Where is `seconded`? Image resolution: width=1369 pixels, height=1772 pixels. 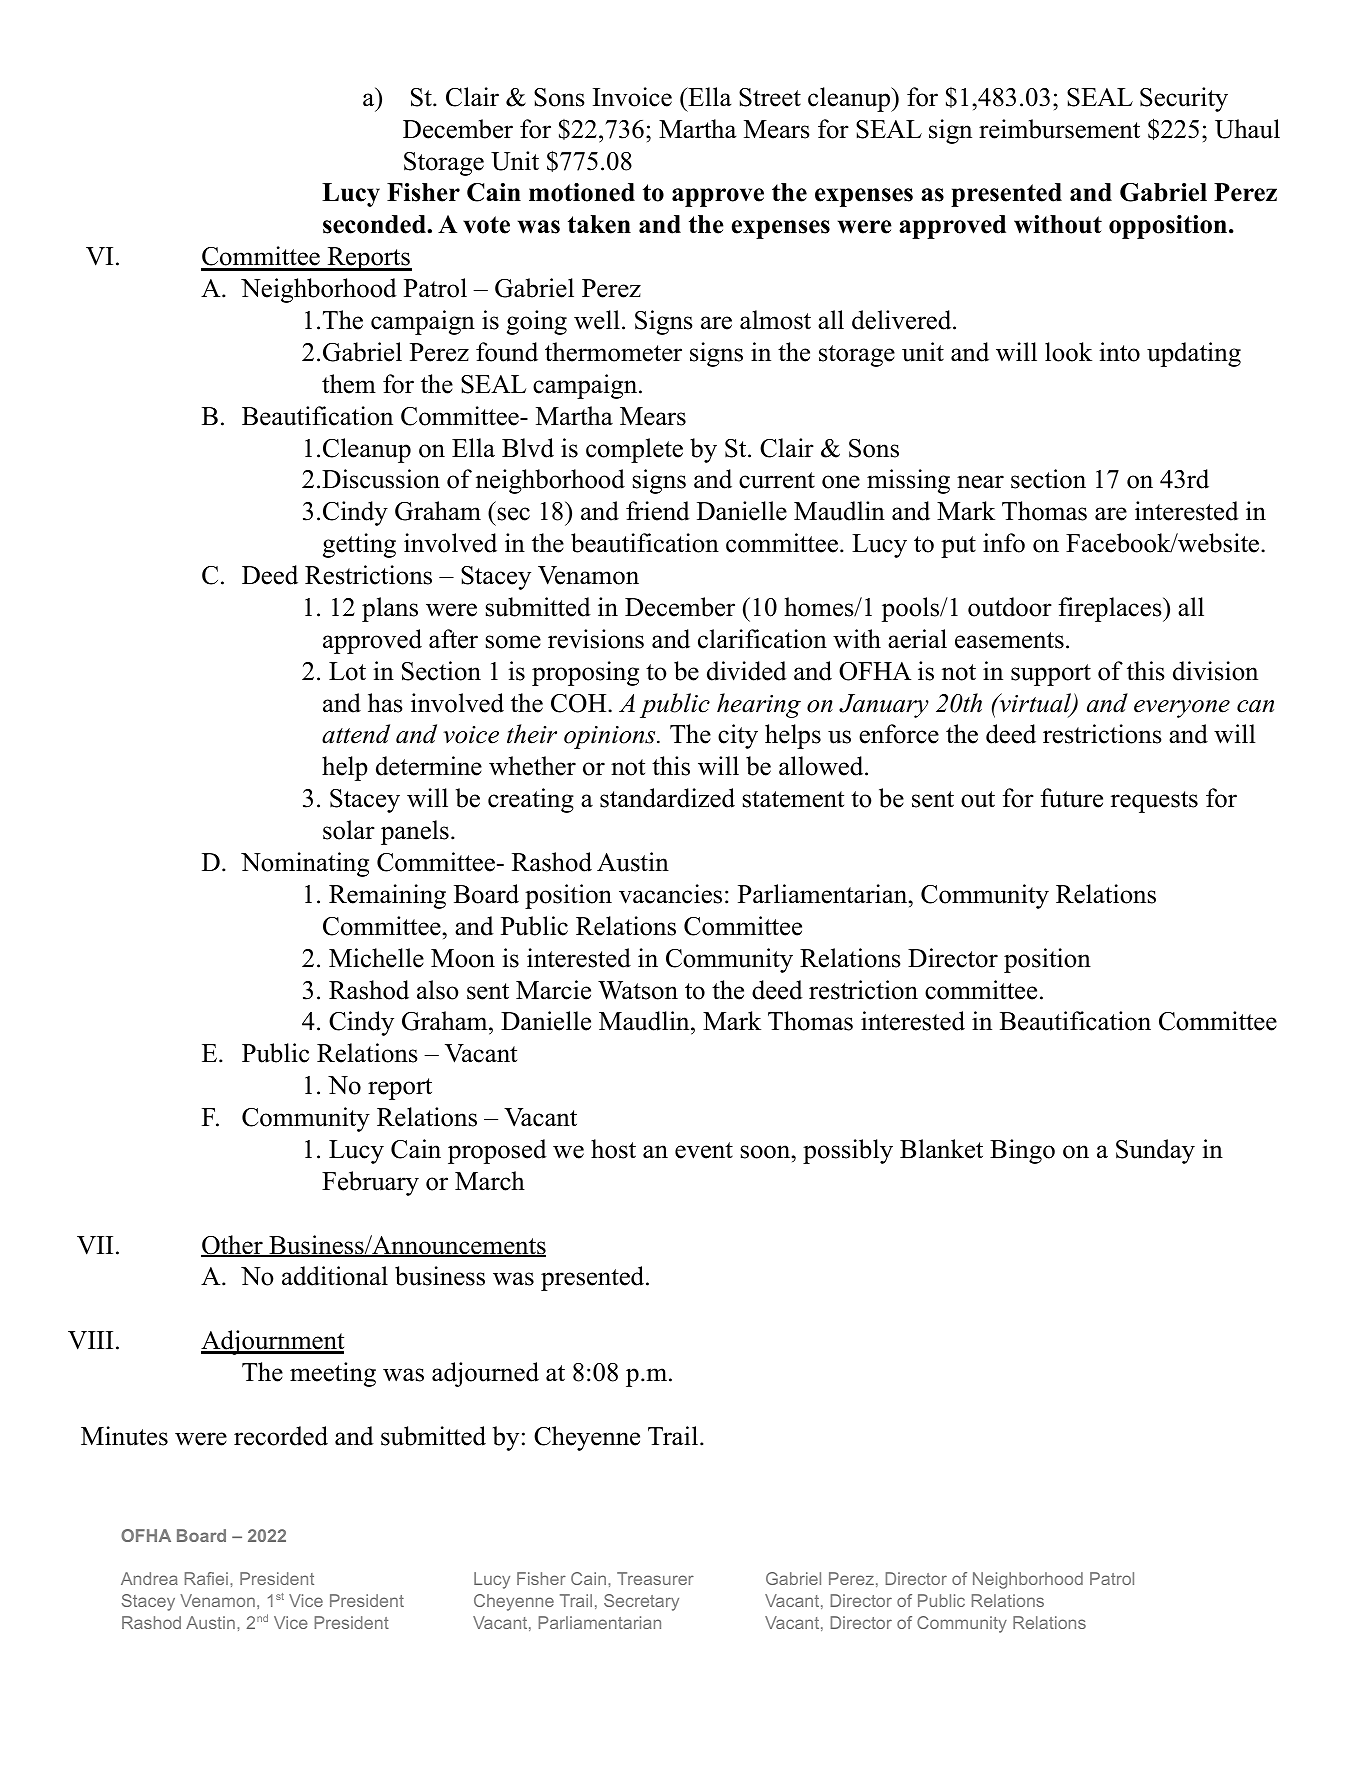
seconded is located at coordinates (375, 224).
